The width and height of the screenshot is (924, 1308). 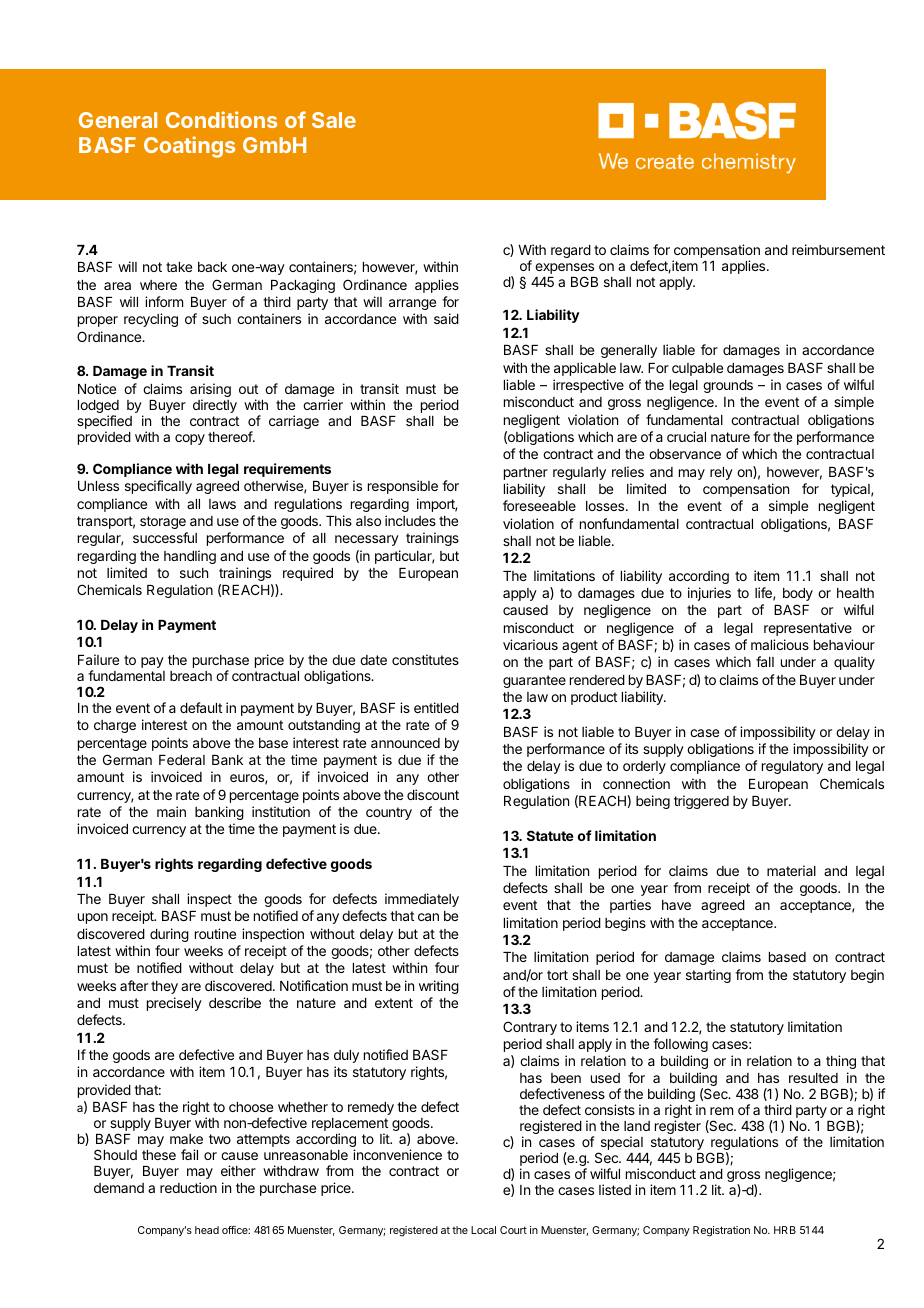 I want to click on default, so click(x=201, y=707).
